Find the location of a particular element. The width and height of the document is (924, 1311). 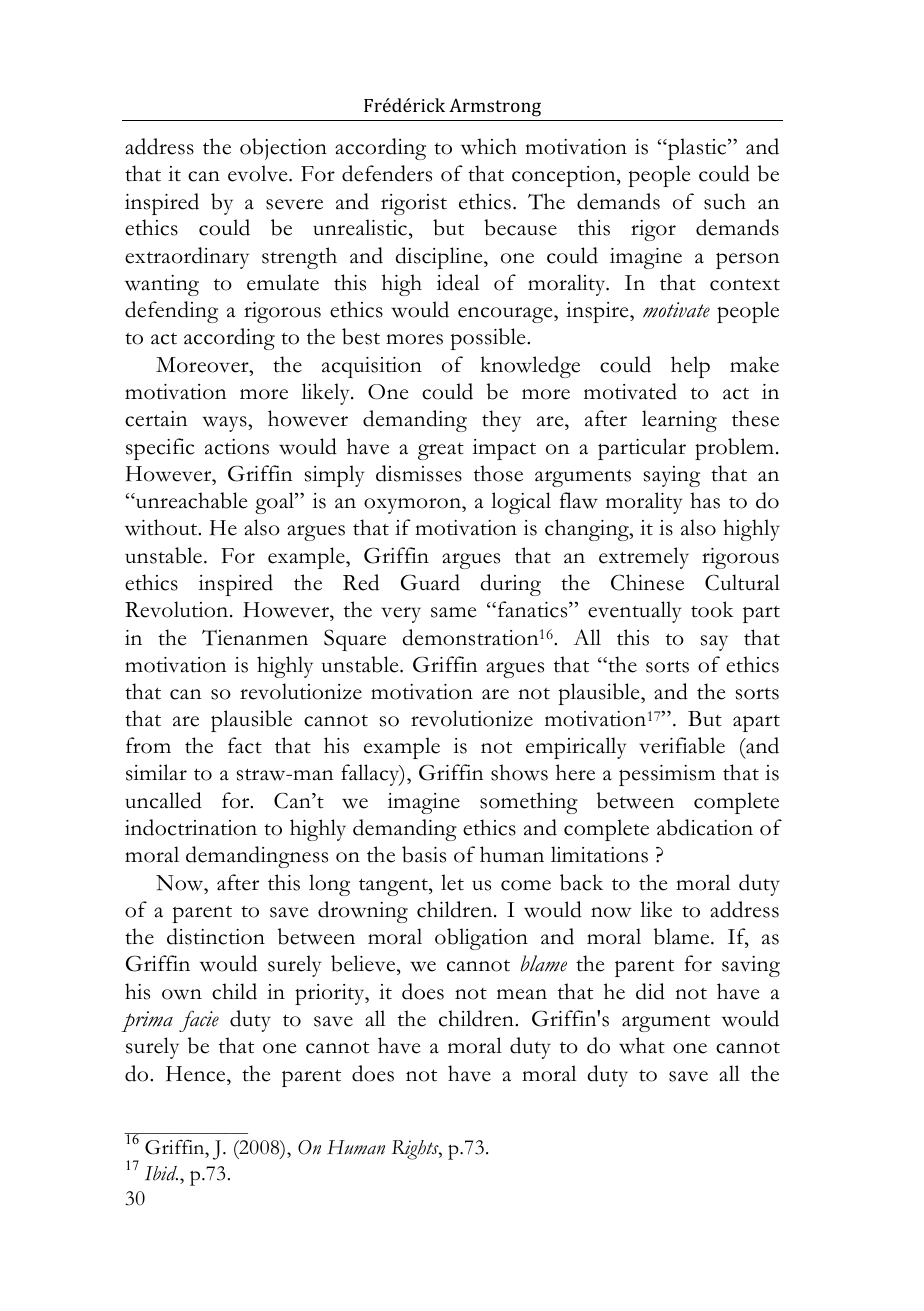

basis is located at coordinates (424, 854).
